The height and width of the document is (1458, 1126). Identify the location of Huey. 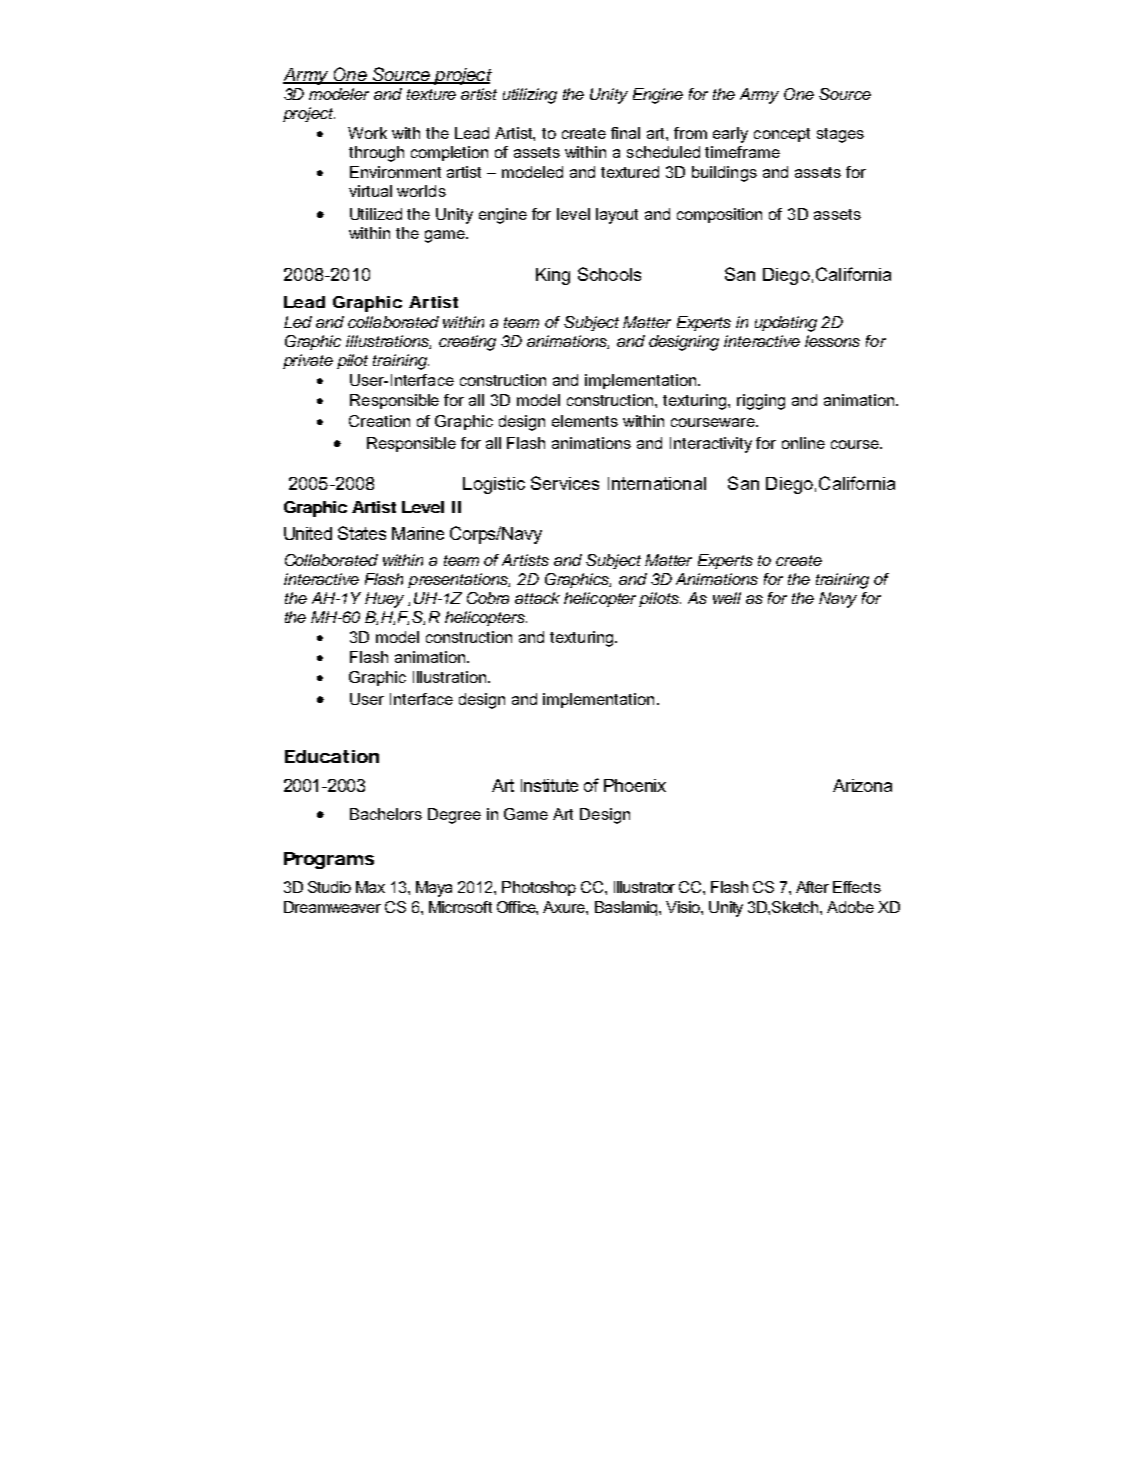
(384, 600).
